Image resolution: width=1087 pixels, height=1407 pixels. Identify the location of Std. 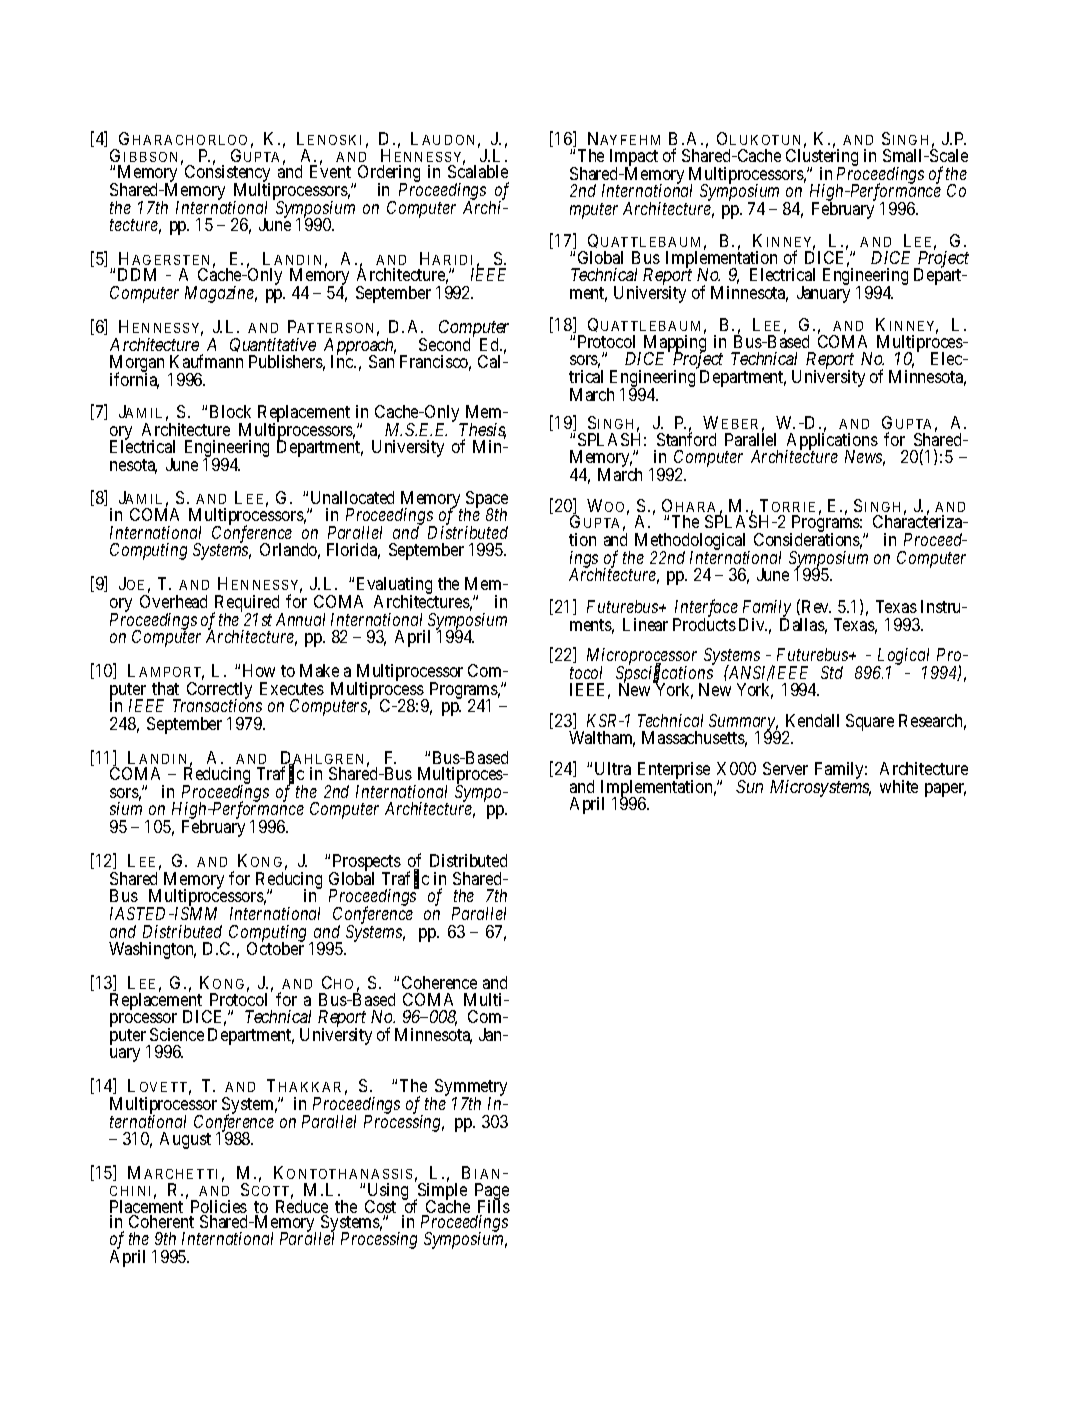
(832, 672).
